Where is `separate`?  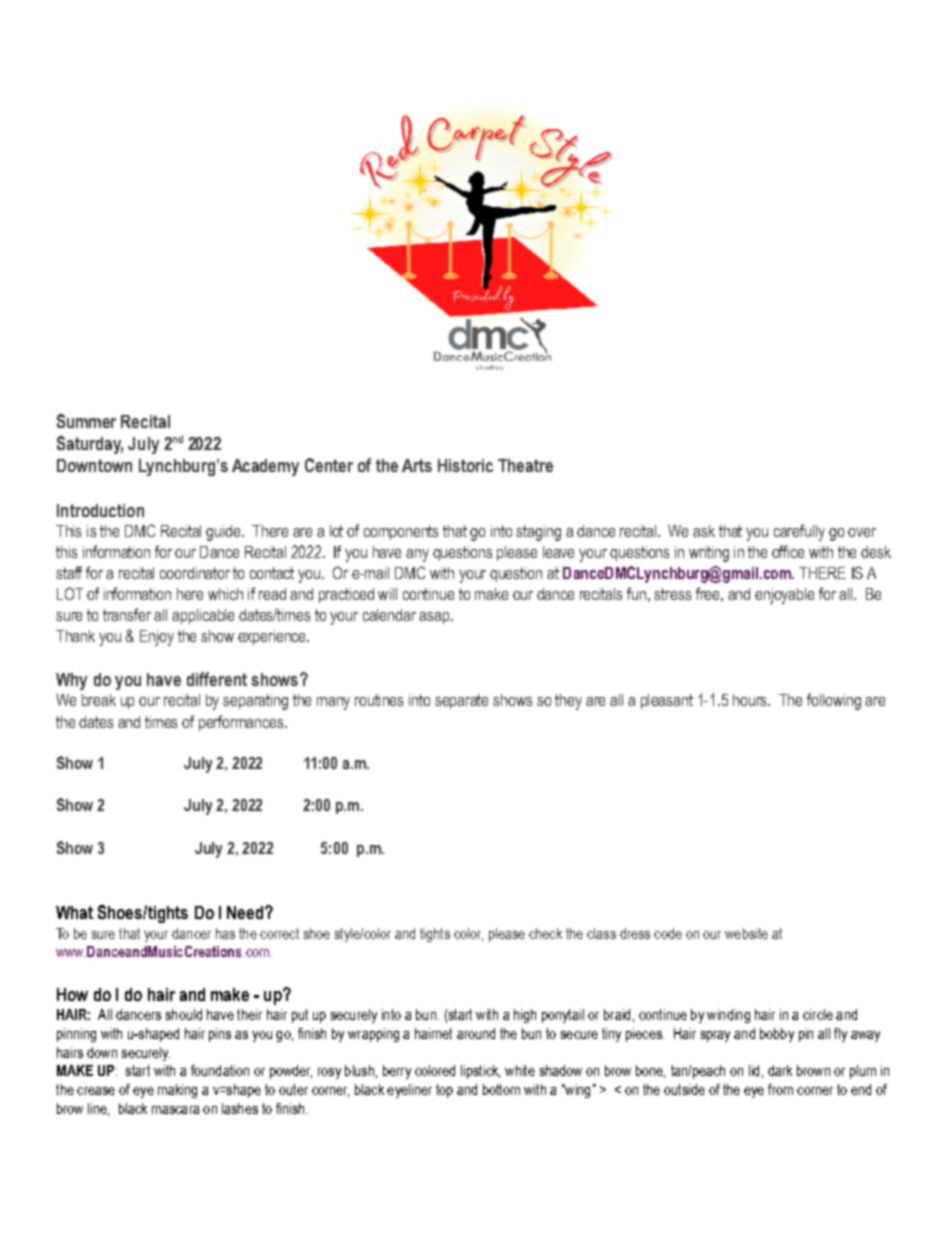 separate is located at coordinates (461, 701).
